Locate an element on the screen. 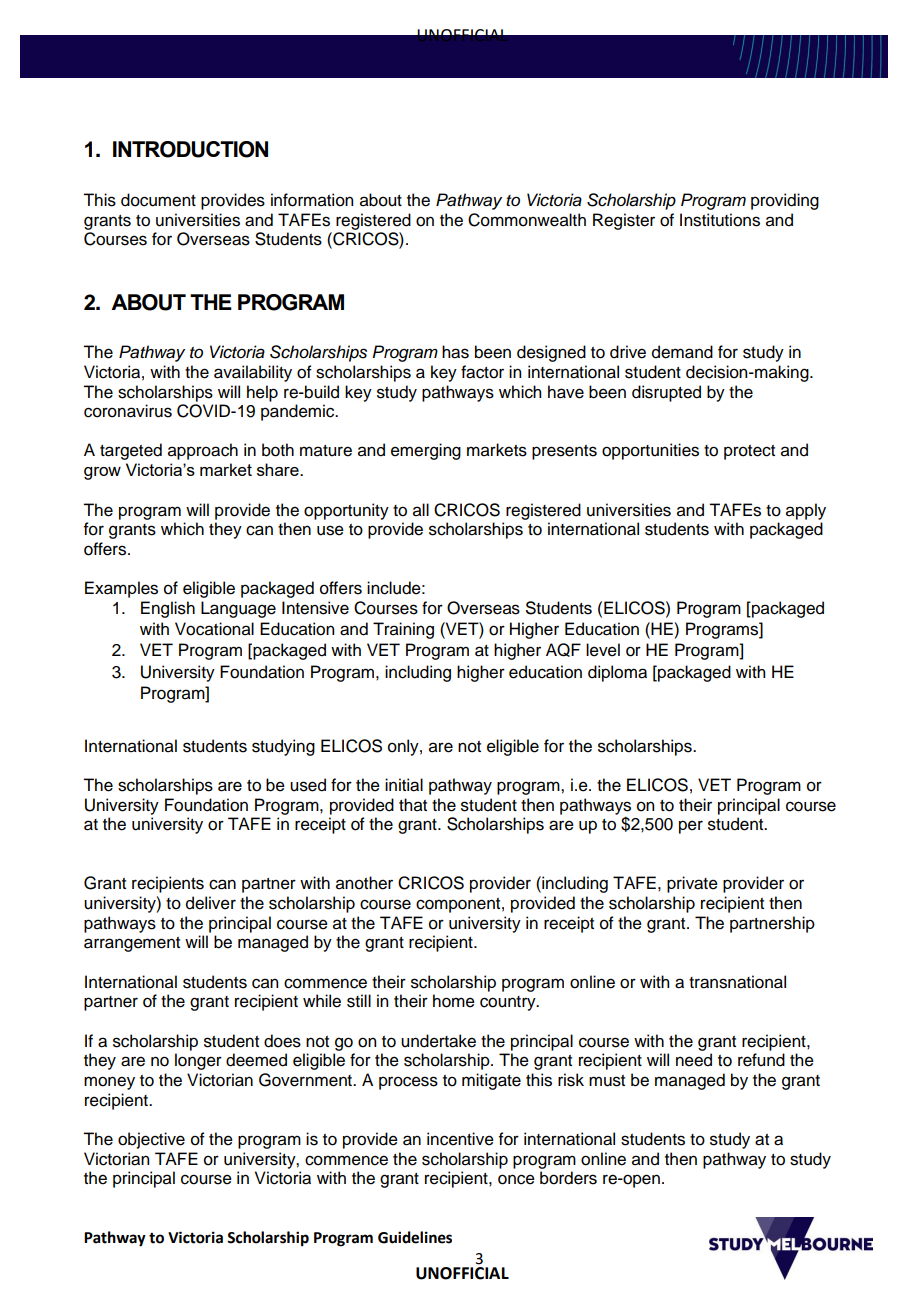  document is located at coordinates (158, 200).
